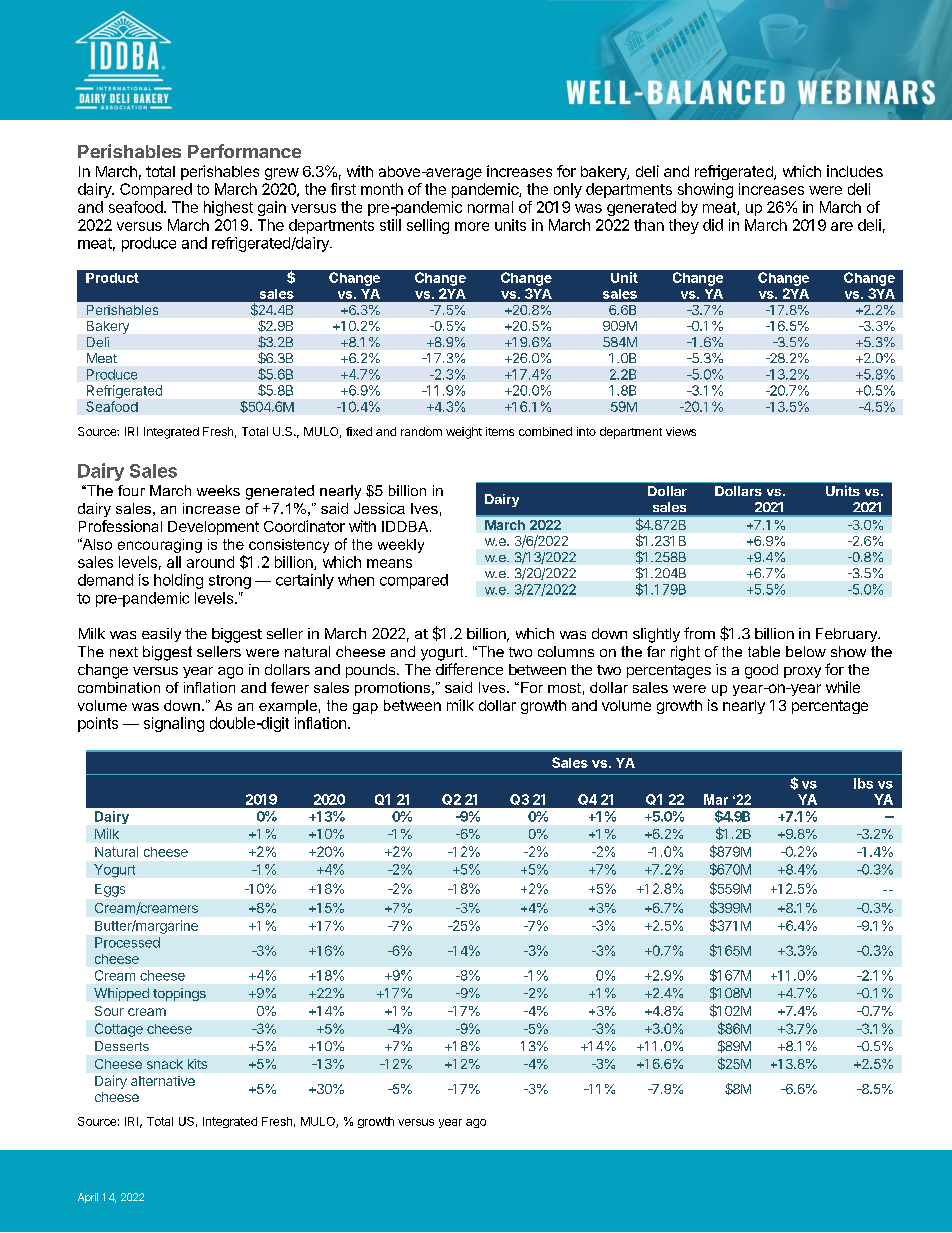  Describe the element at coordinates (161, 635) in the page. I see `easily` at that location.
